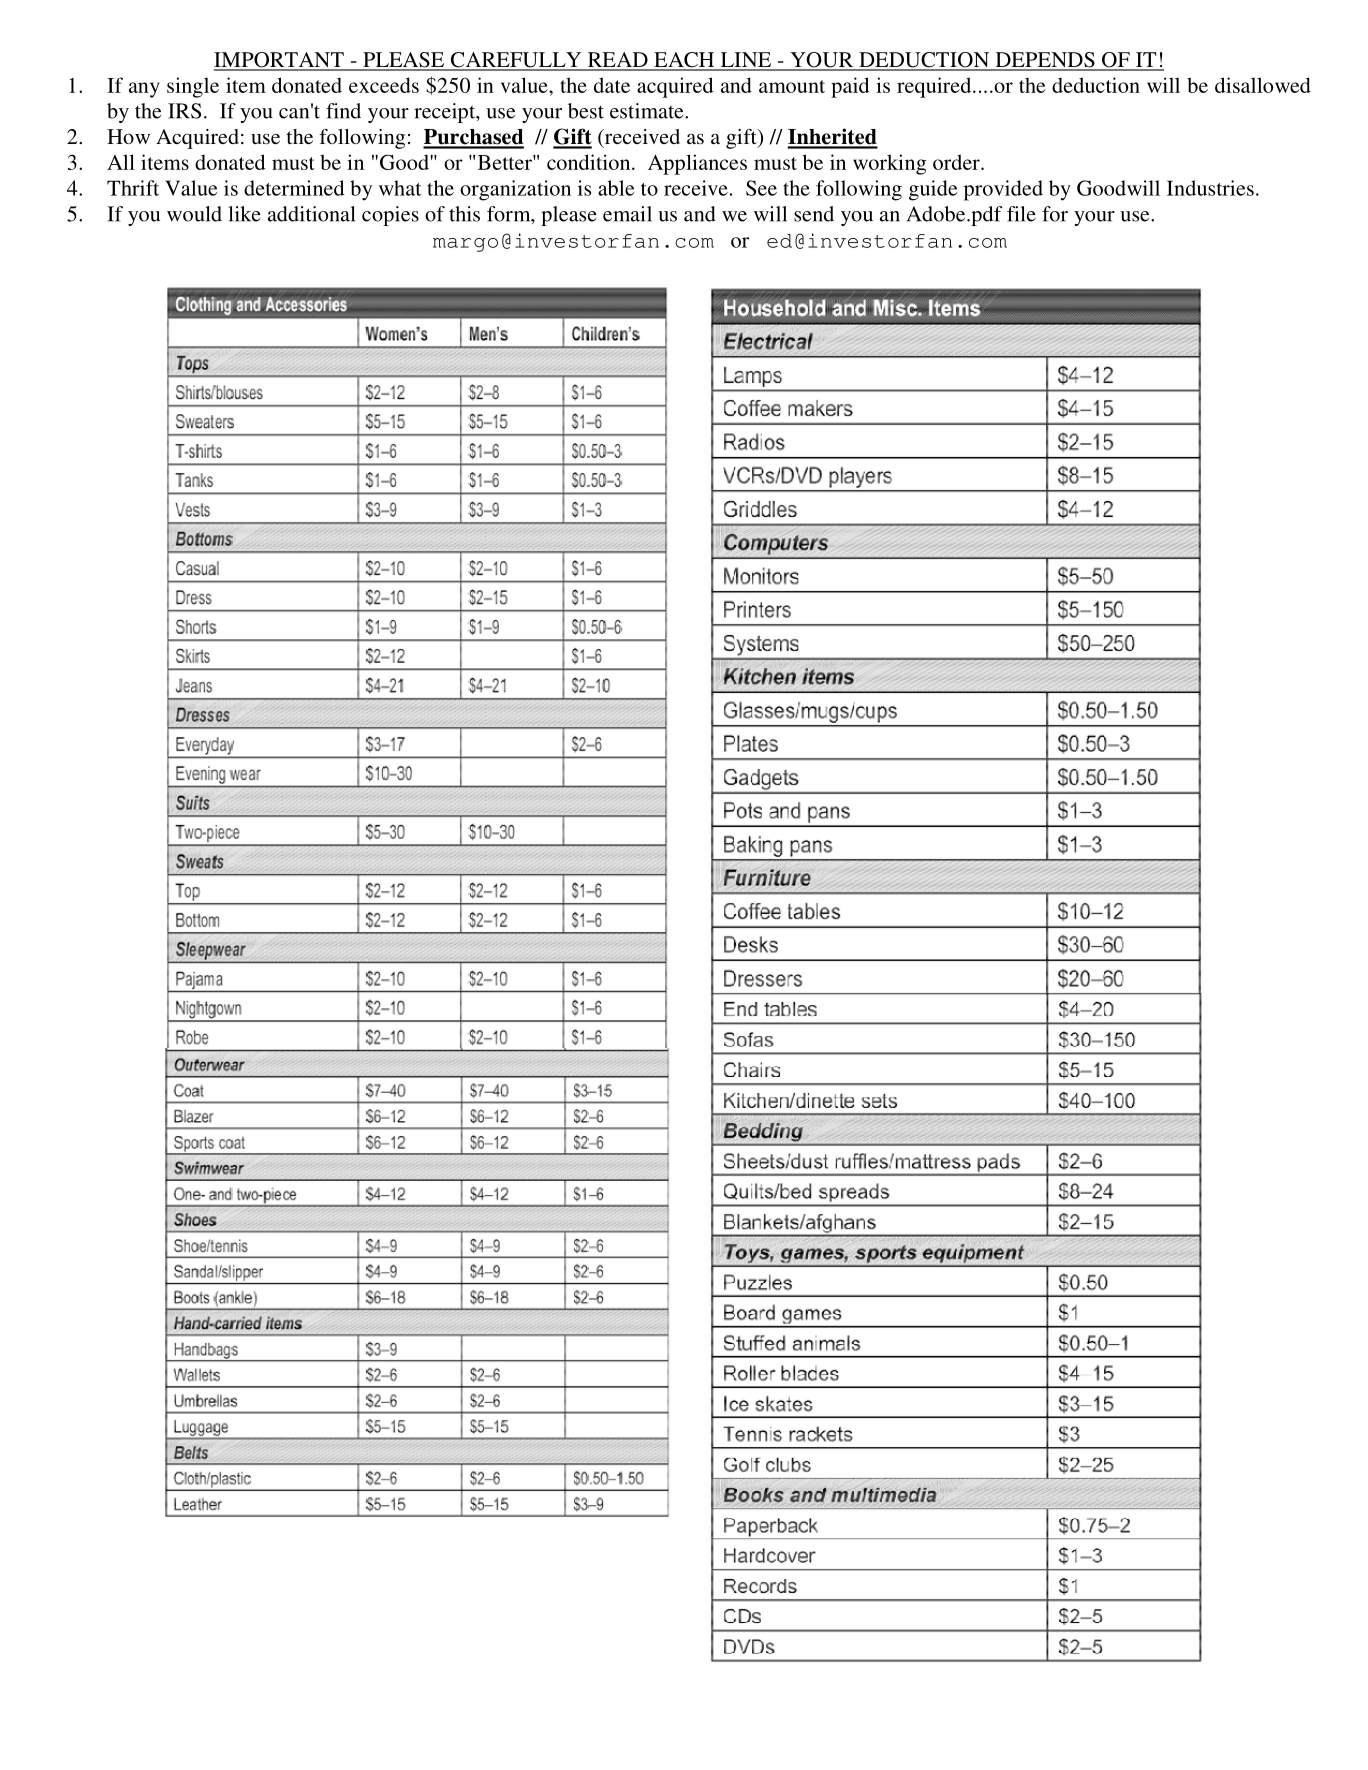  I want to click on DEPENDS, so click(1045, 61).
